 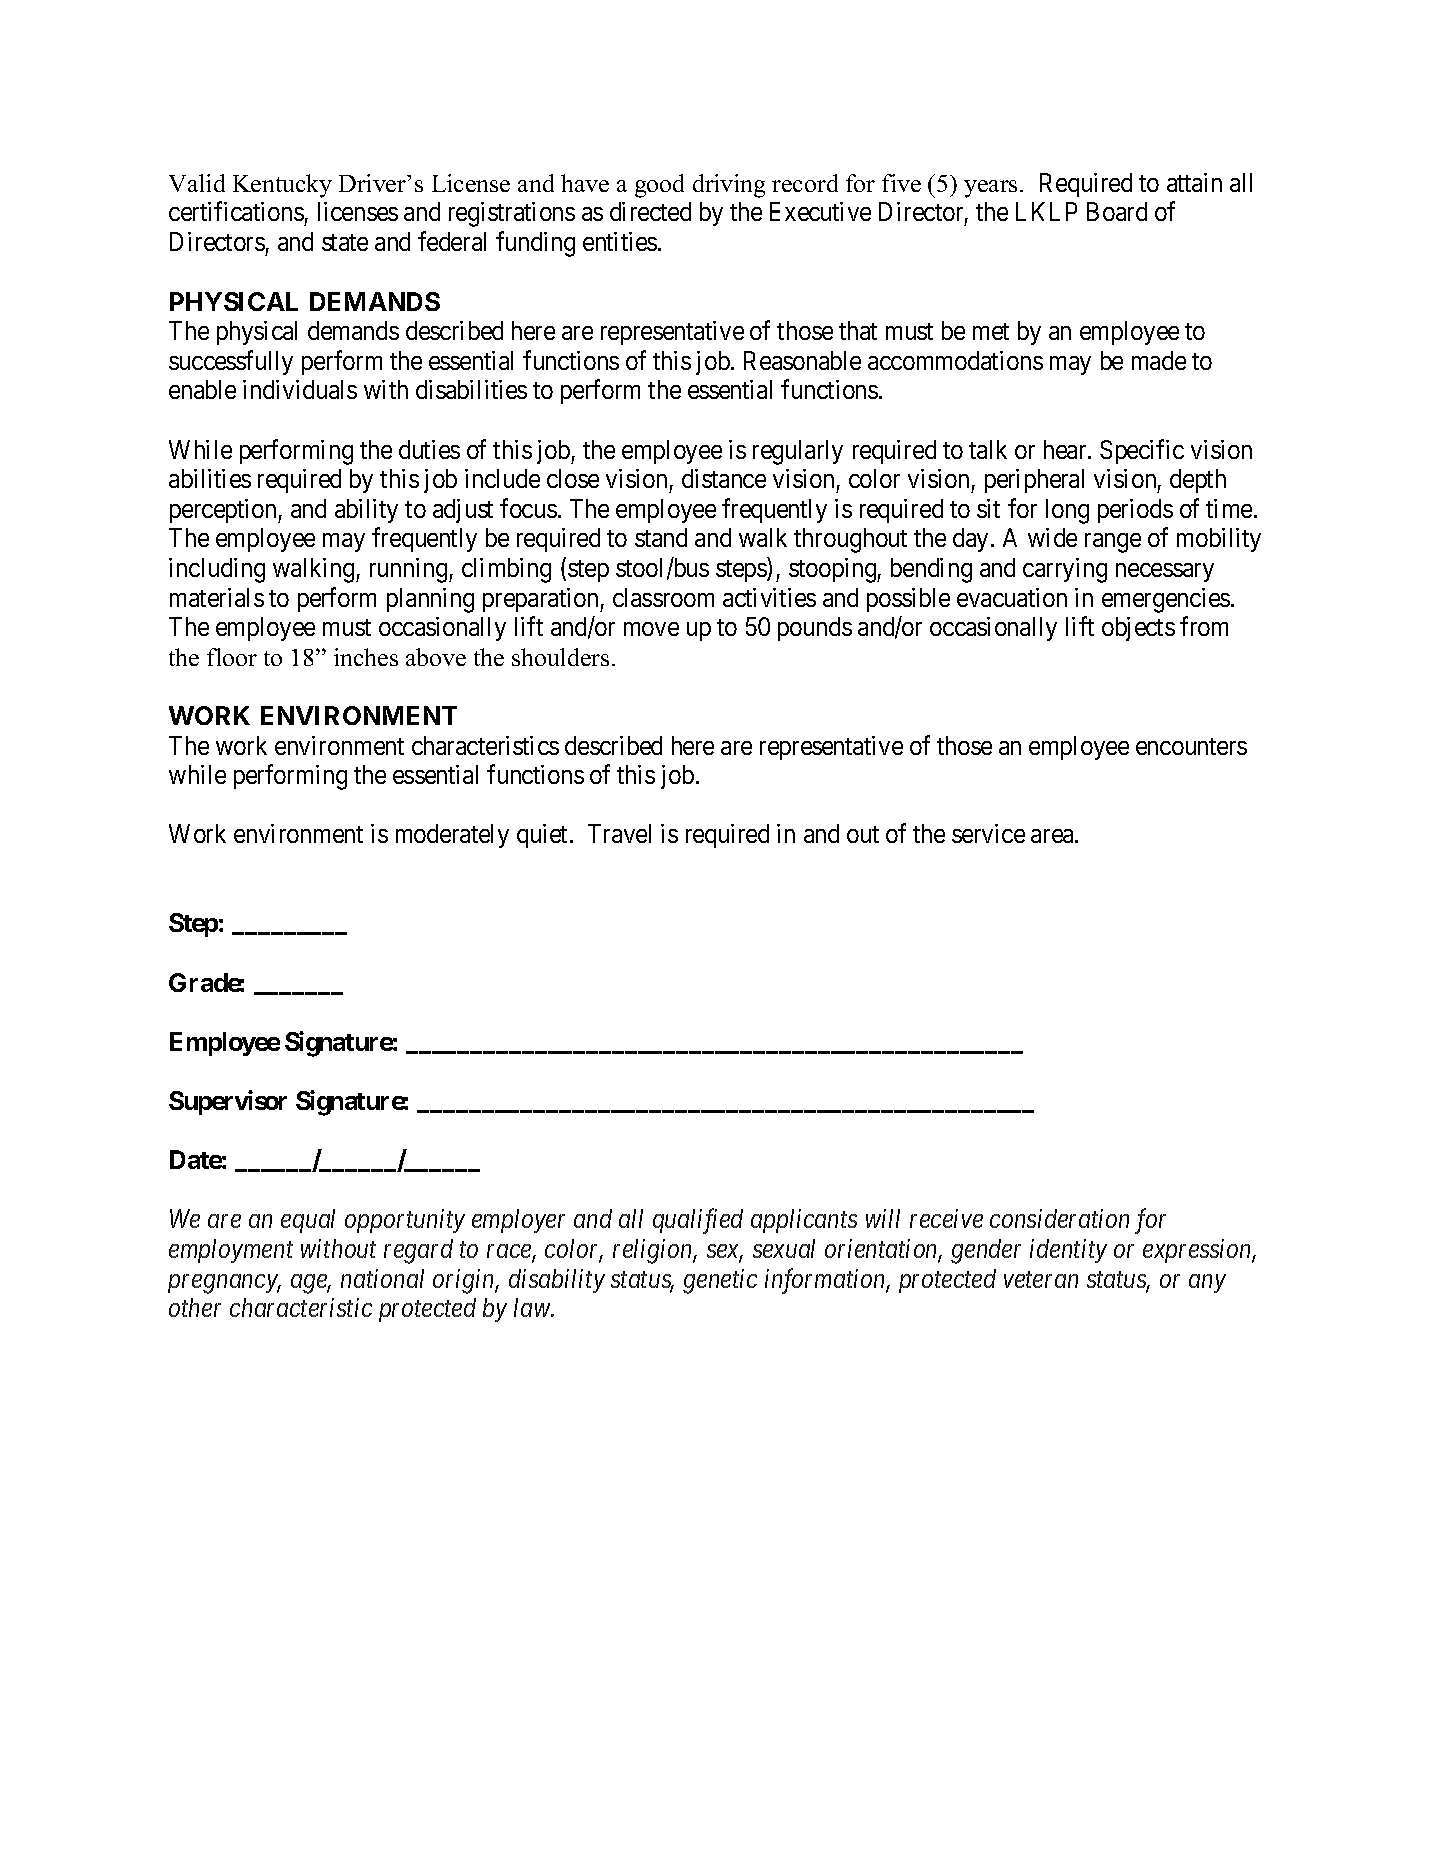 I want to click on identity, so click(x=1068, y=1251).
